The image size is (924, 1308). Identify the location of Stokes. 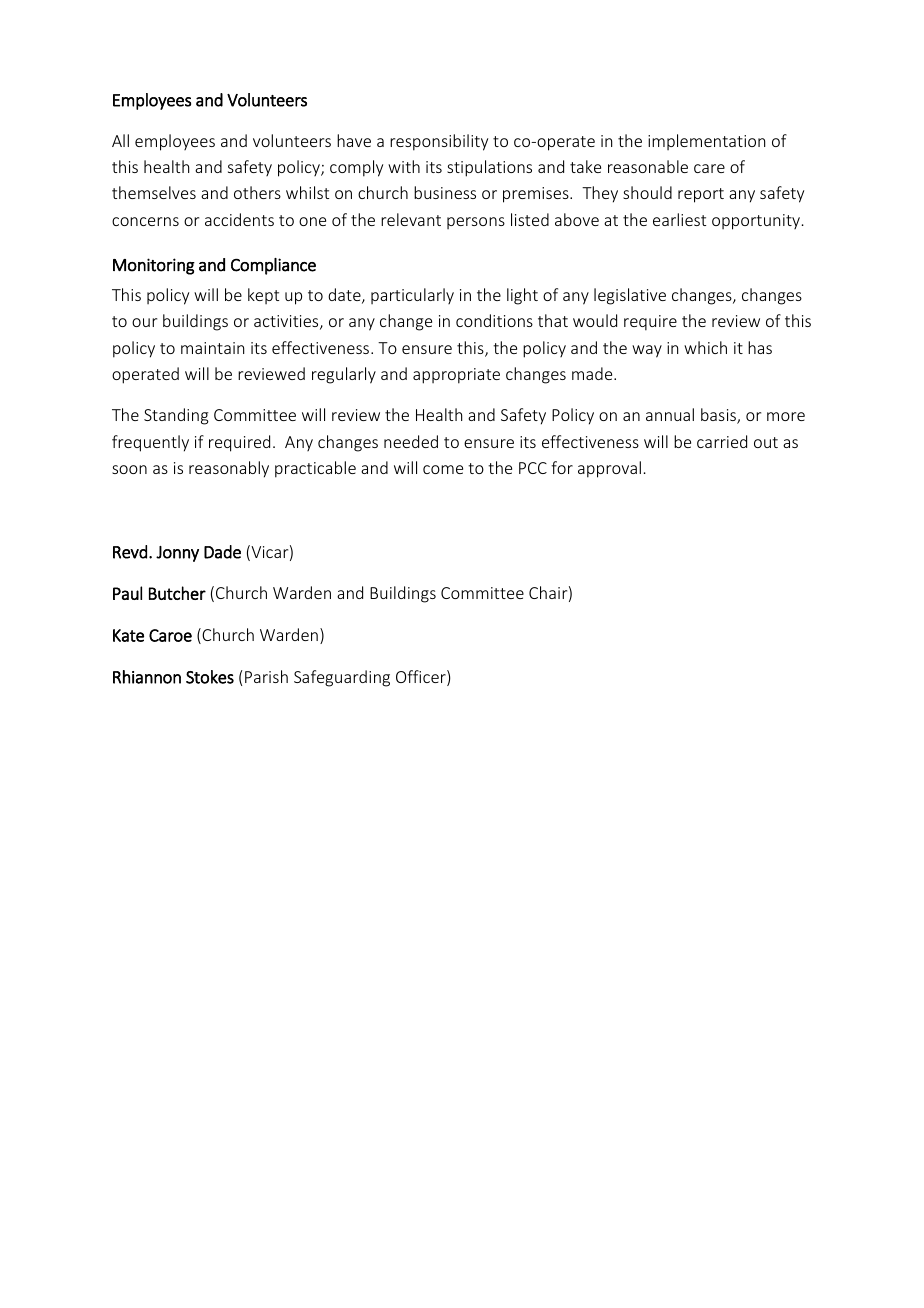
(210, 677).
